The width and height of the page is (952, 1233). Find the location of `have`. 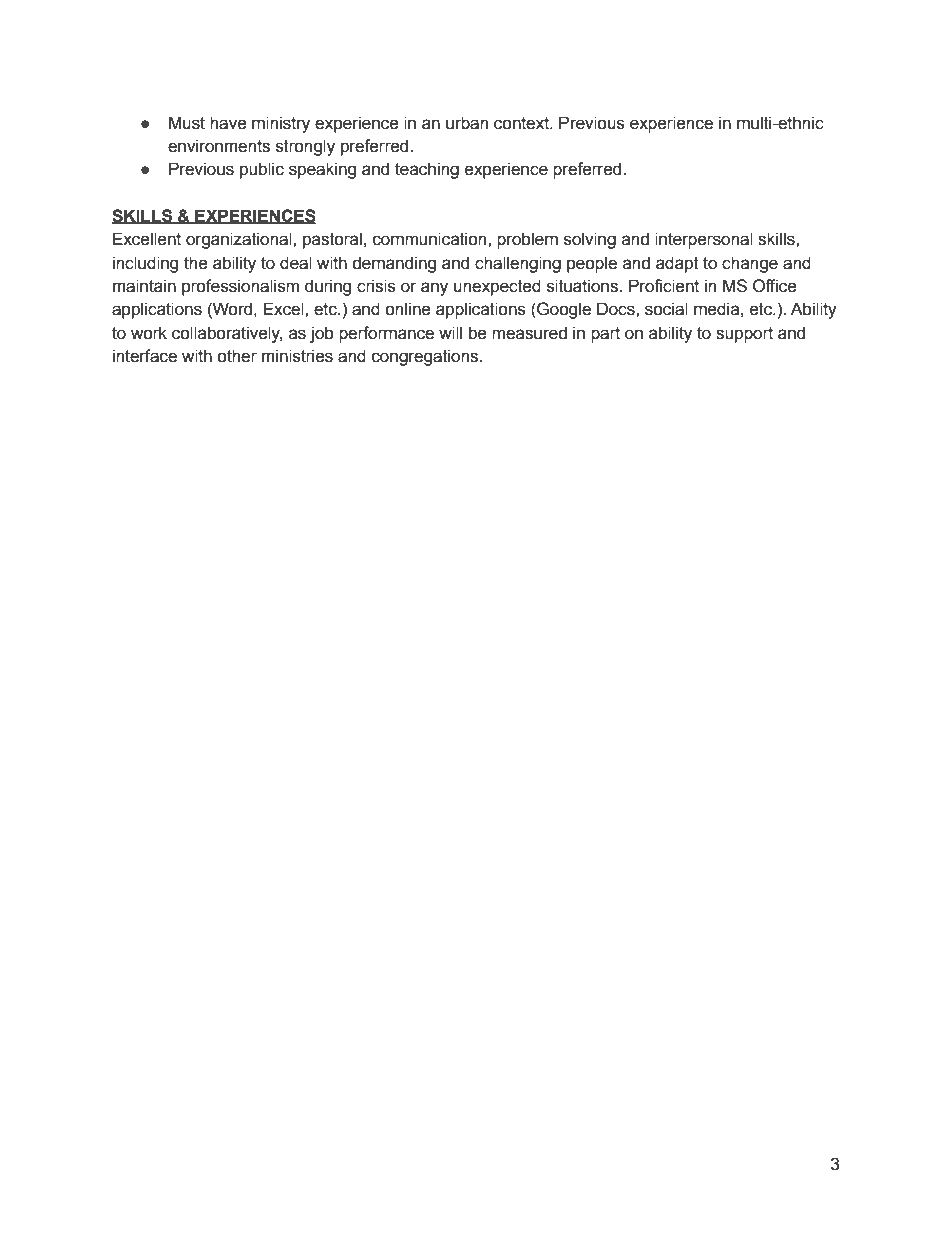

have is located at coordinates (228, 123).
